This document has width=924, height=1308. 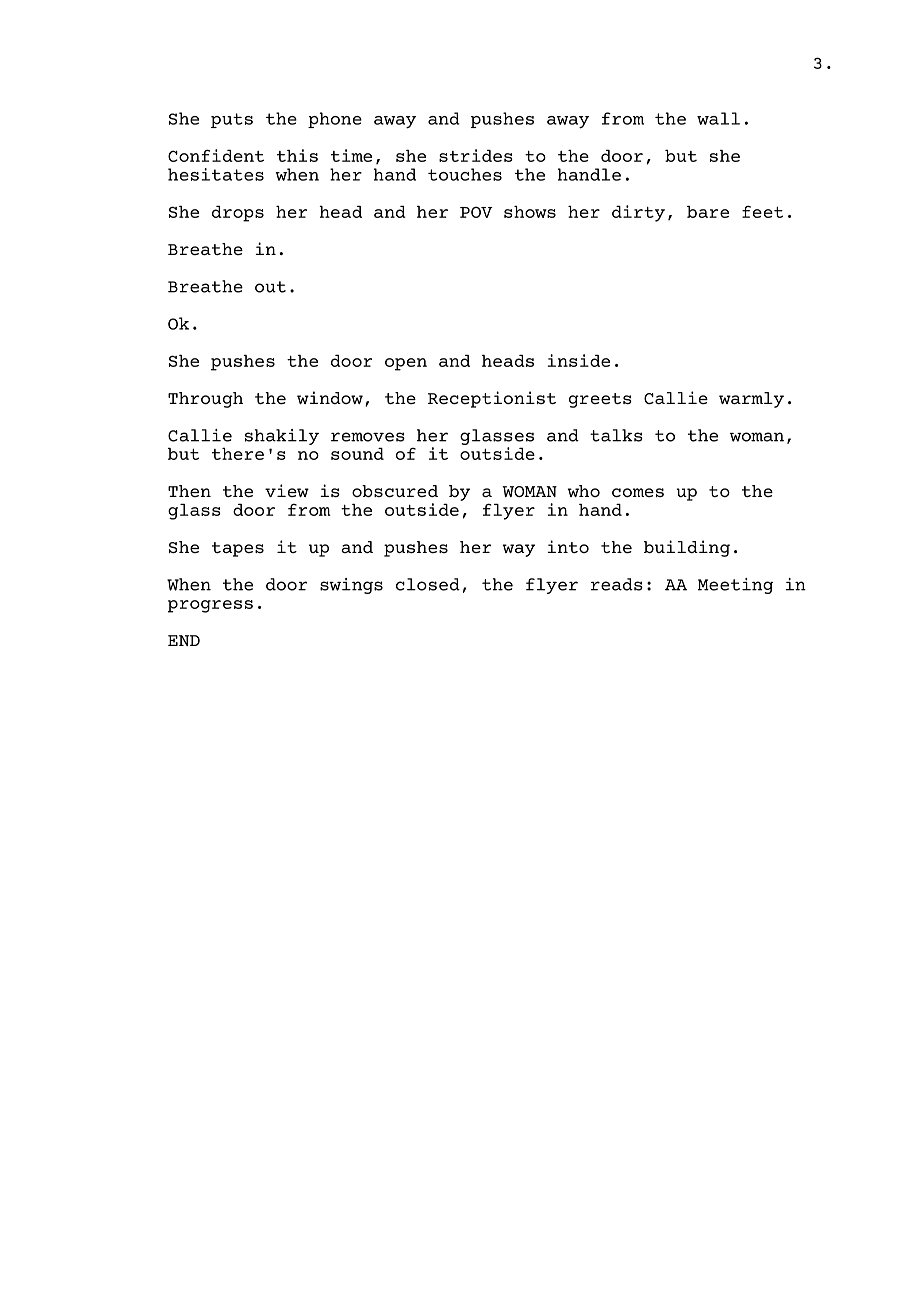 I want to click on warmly, so click(x=751, y=400).
